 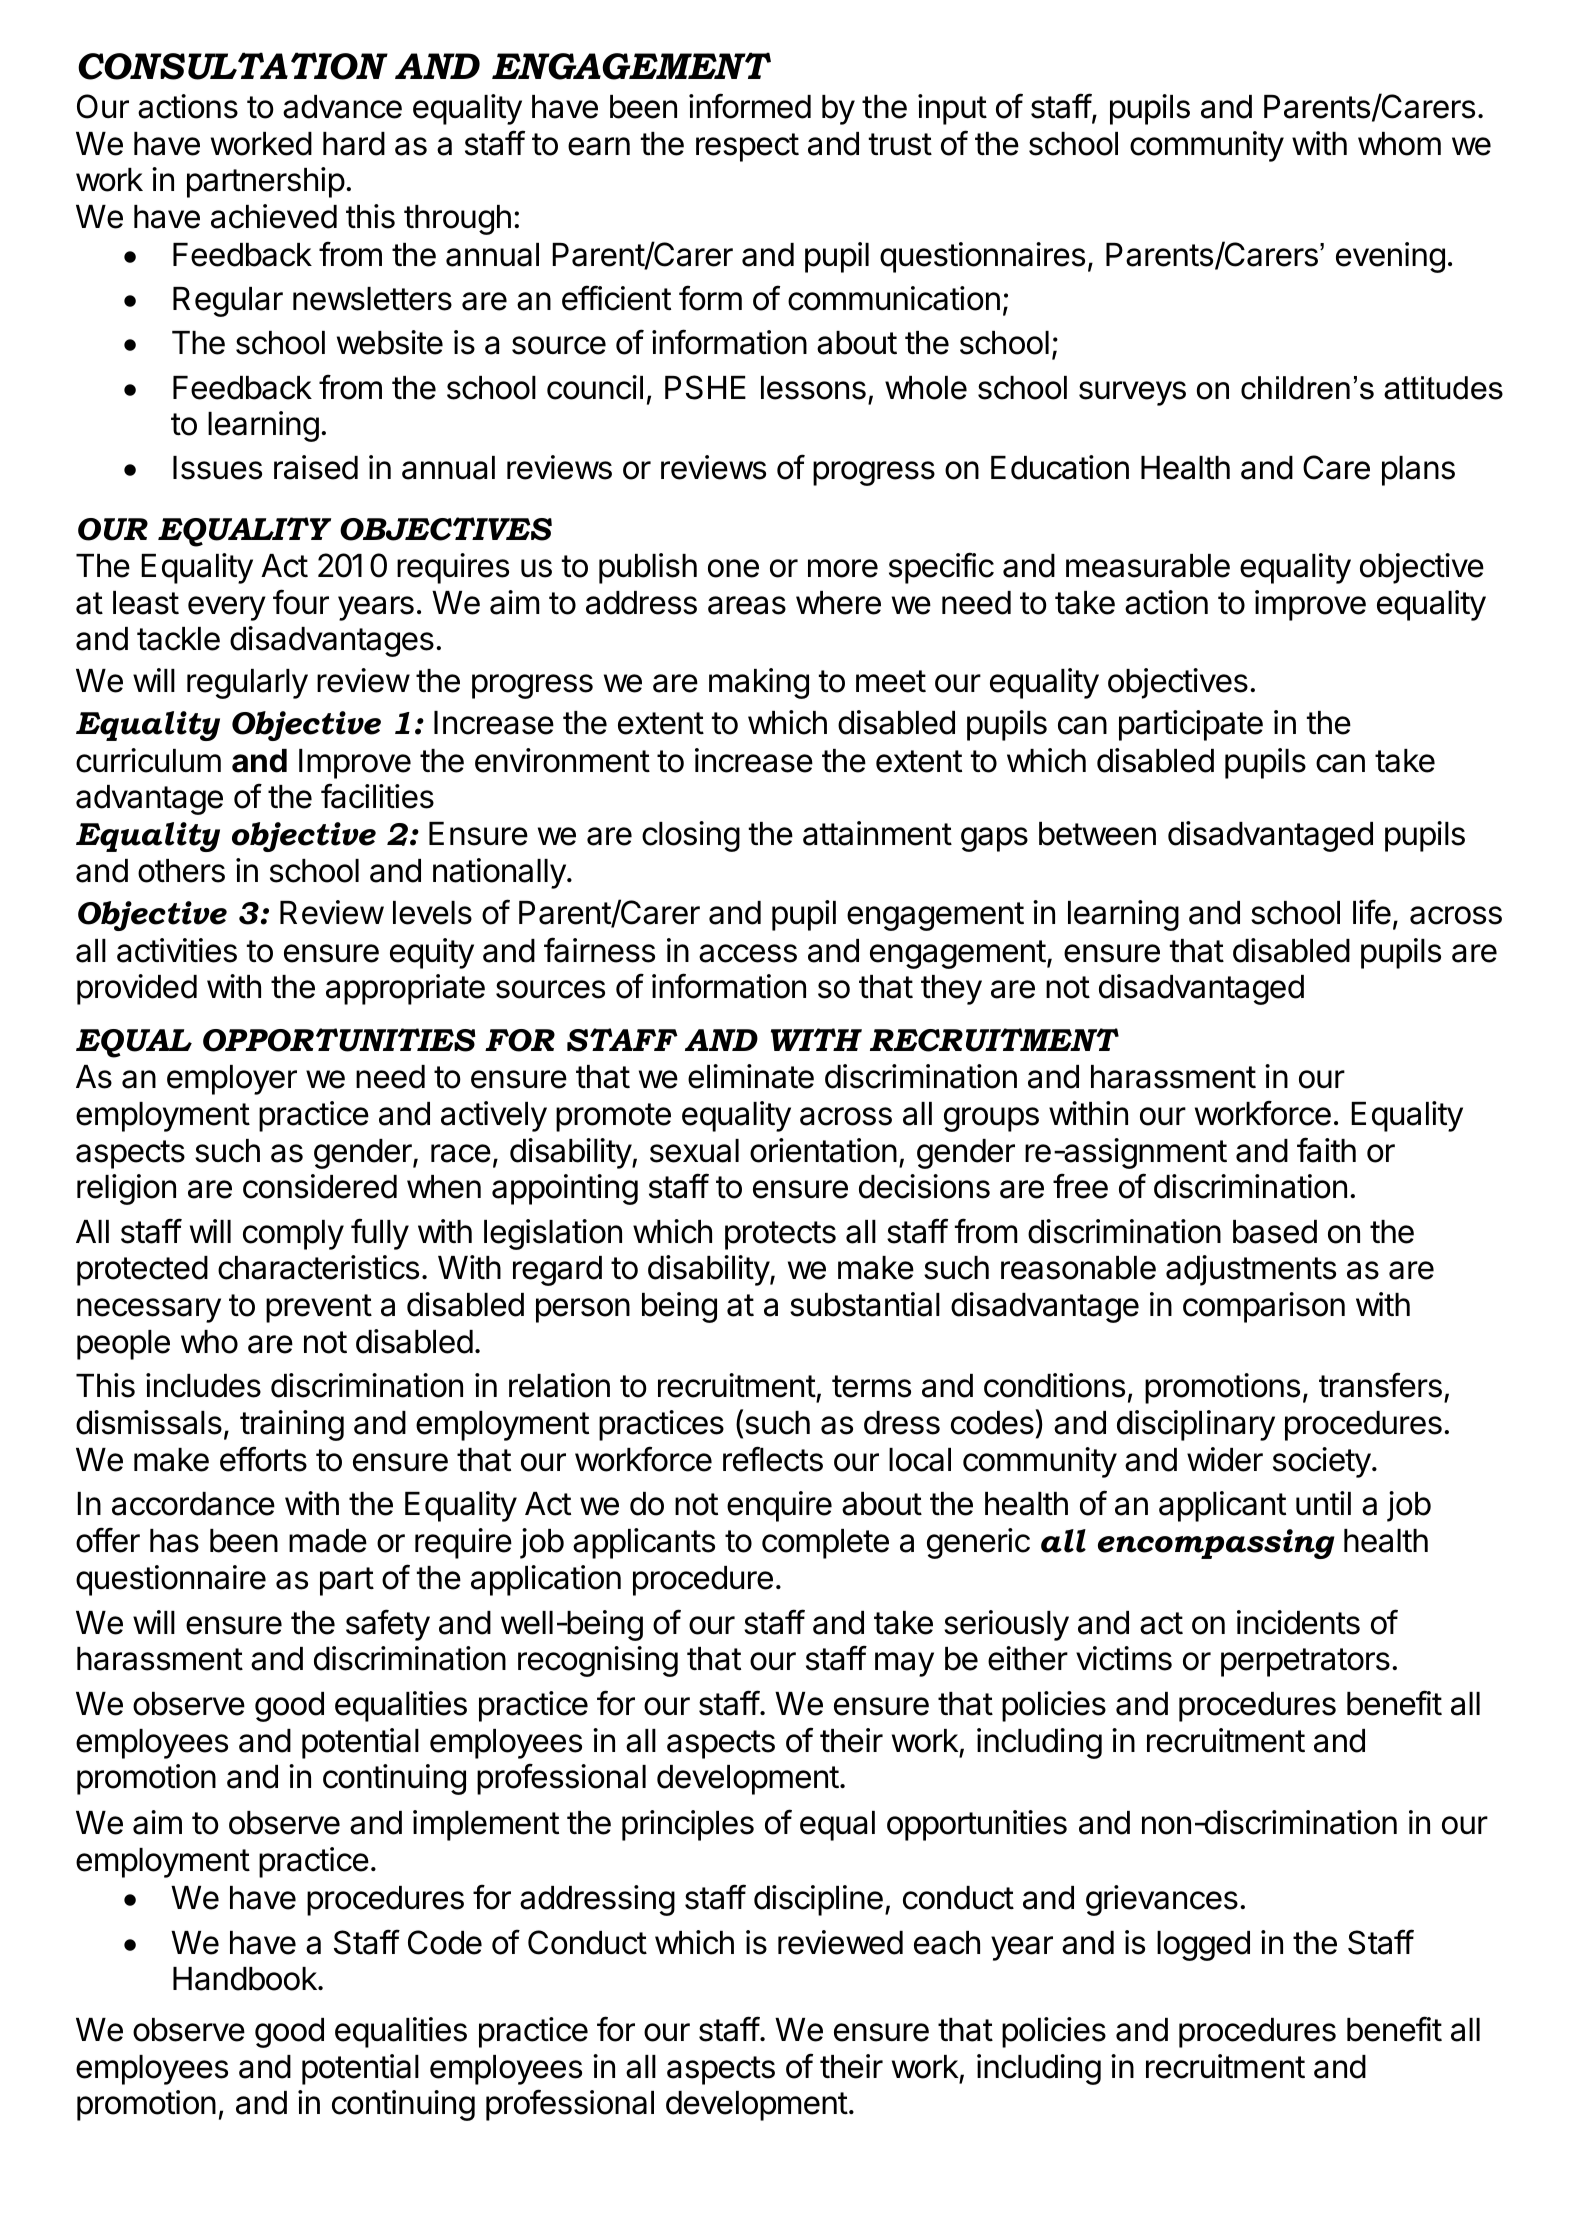 What do you see at coordinates (751, 1076) in the image?
I see `eliminate` at bounding box center [751, 1076].
